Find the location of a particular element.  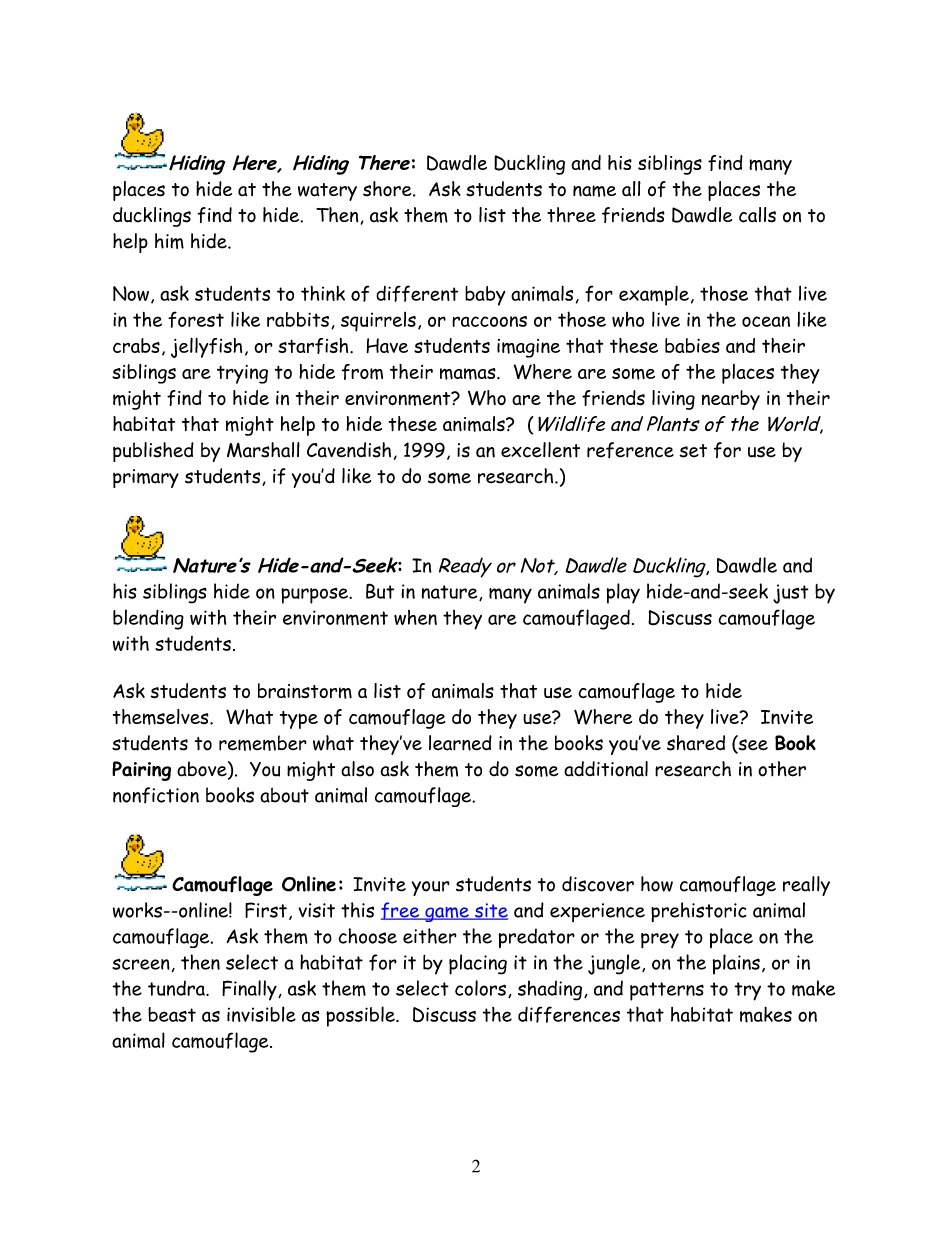

nearby is located at coordinates (731, 400).
